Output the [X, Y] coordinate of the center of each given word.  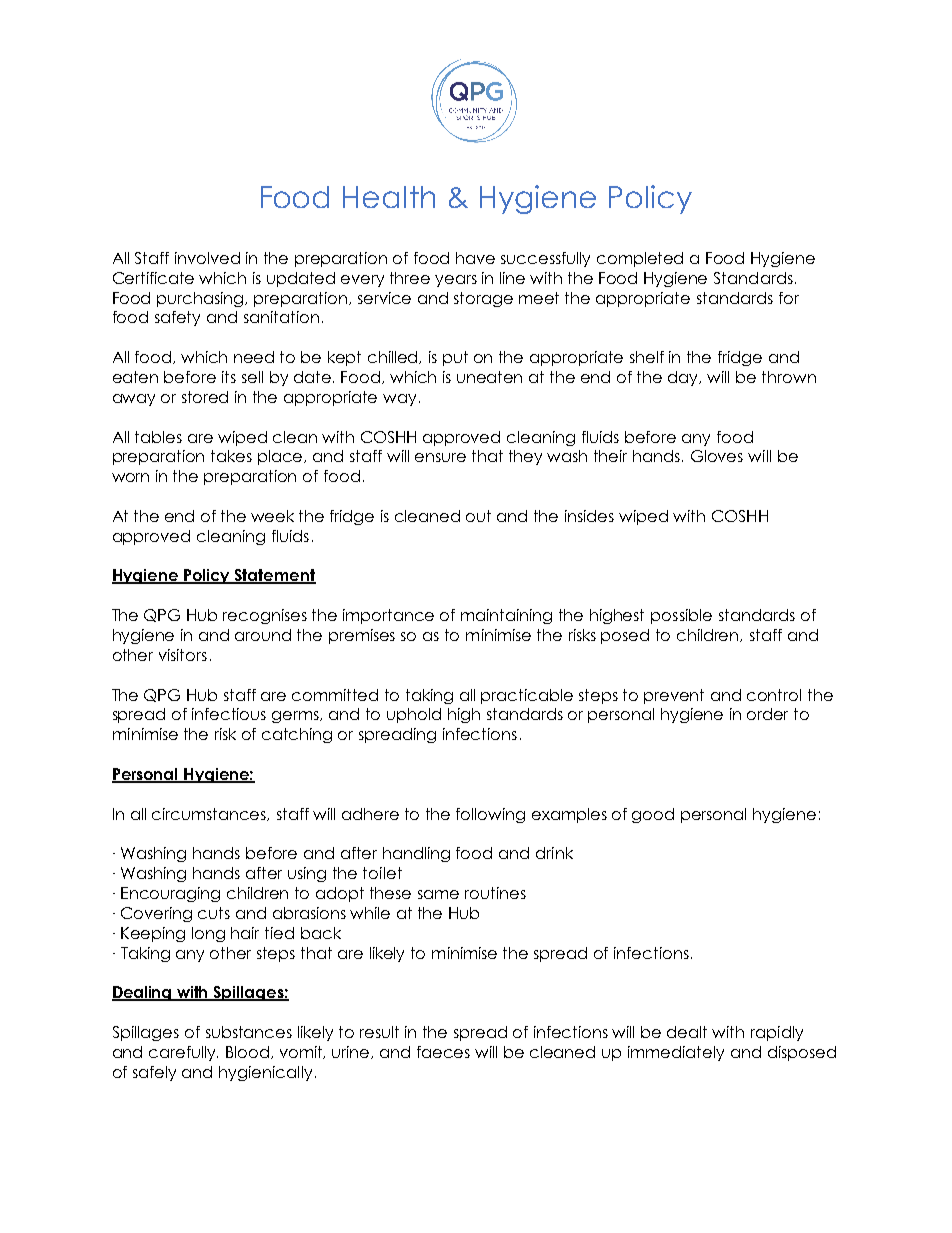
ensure [440, 457]
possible [681, 616]
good [653, 815]
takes [231, 456]
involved [207, 258]
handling [416, 854]
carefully [183, 1053]
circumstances [210, 814]
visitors [183, 655]
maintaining [506, 616]
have [475, 258]
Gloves [717, 456]
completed [640, 259]
